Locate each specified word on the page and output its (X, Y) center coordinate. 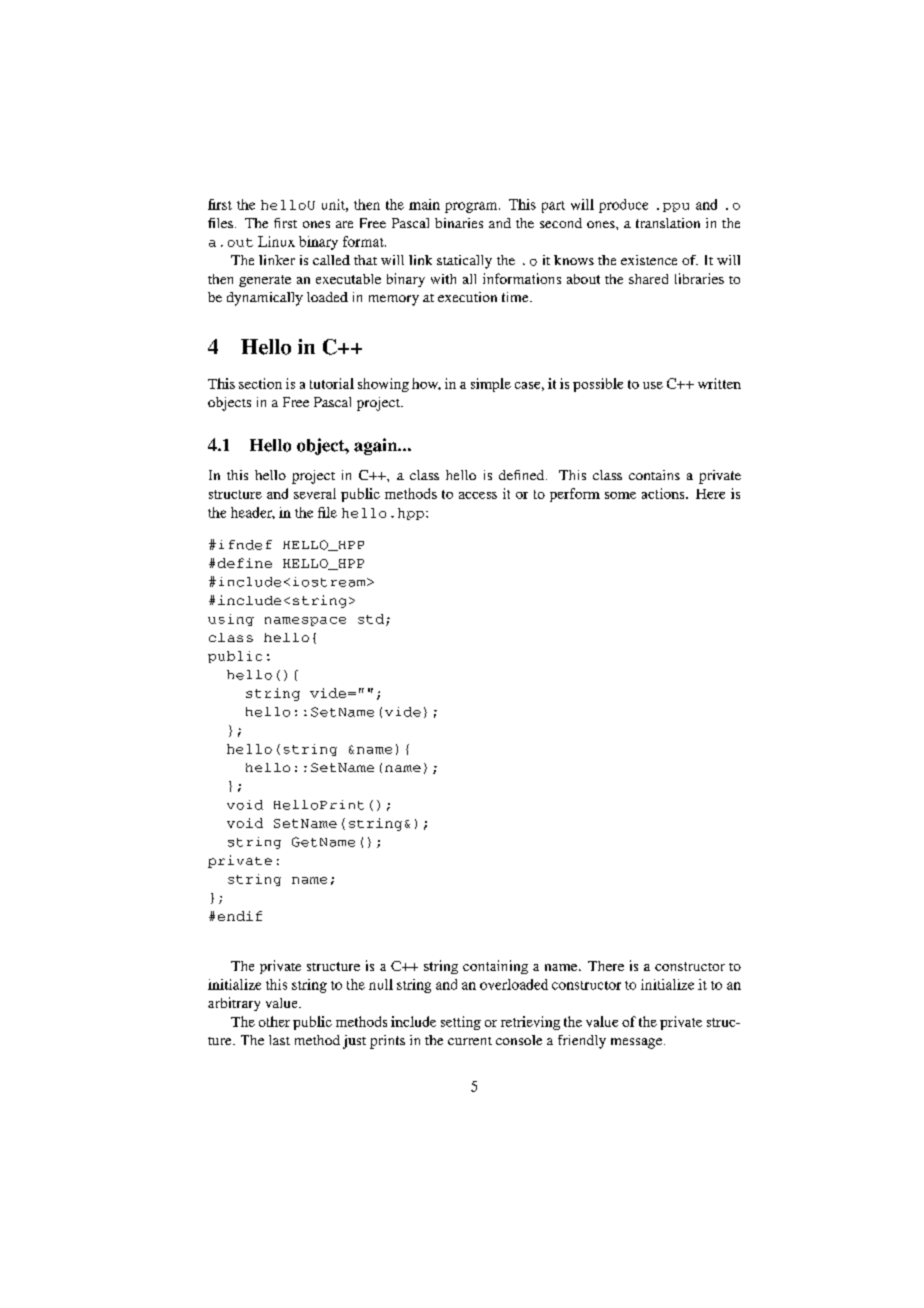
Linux (276, 241)
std (371, 619)
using (231, 620)
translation (668, 223)
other (274, 1021)
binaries (459, 223)
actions (664, 493)
